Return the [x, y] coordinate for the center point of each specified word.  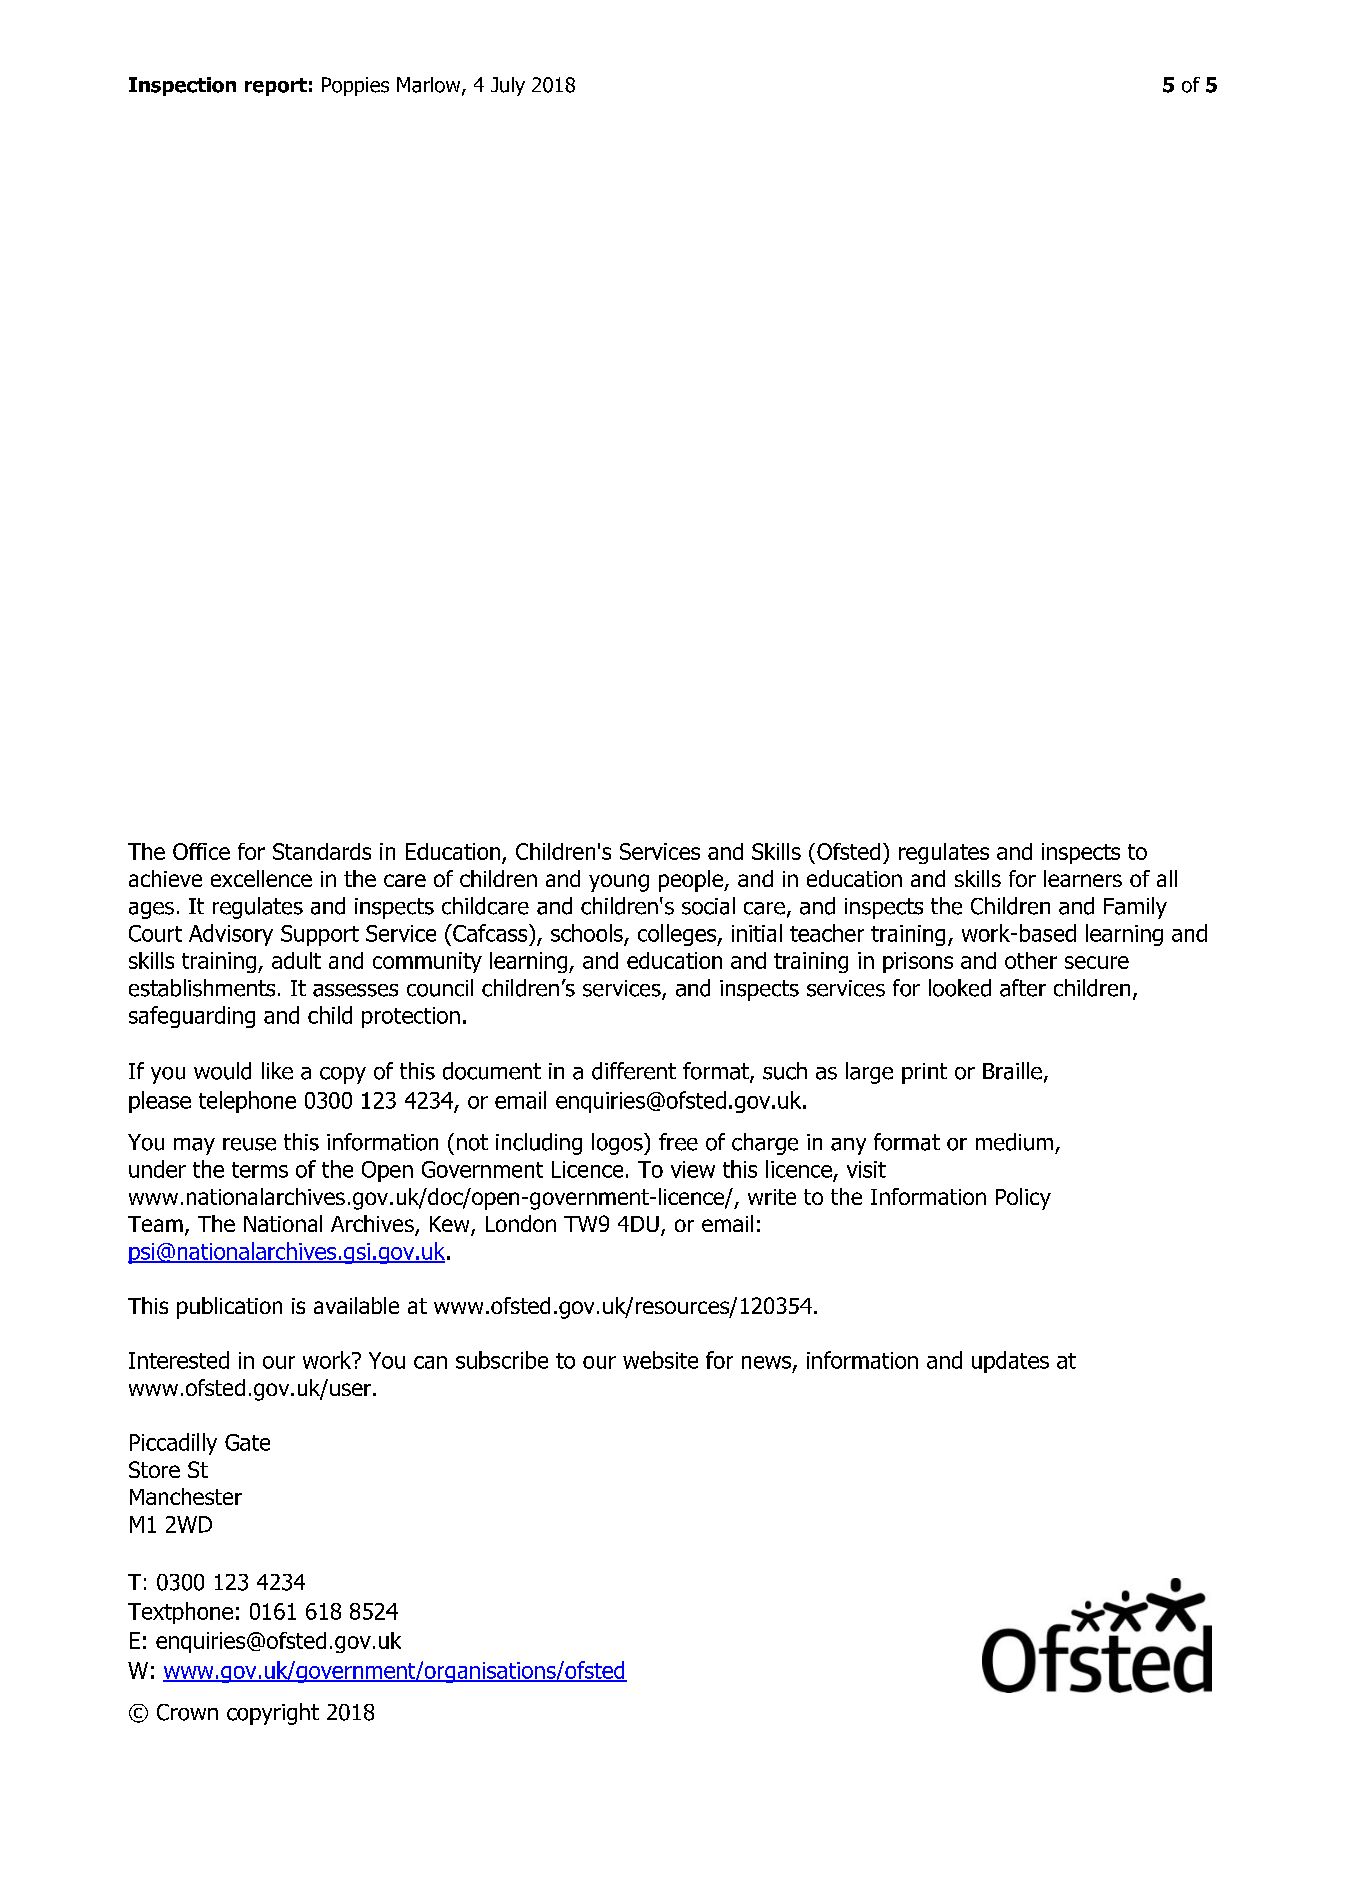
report [276, 87]
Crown [187, 1712]
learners [1083, 878]
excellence [261, 878]
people [692, 881]
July [508, 86]
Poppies [355, 86]
